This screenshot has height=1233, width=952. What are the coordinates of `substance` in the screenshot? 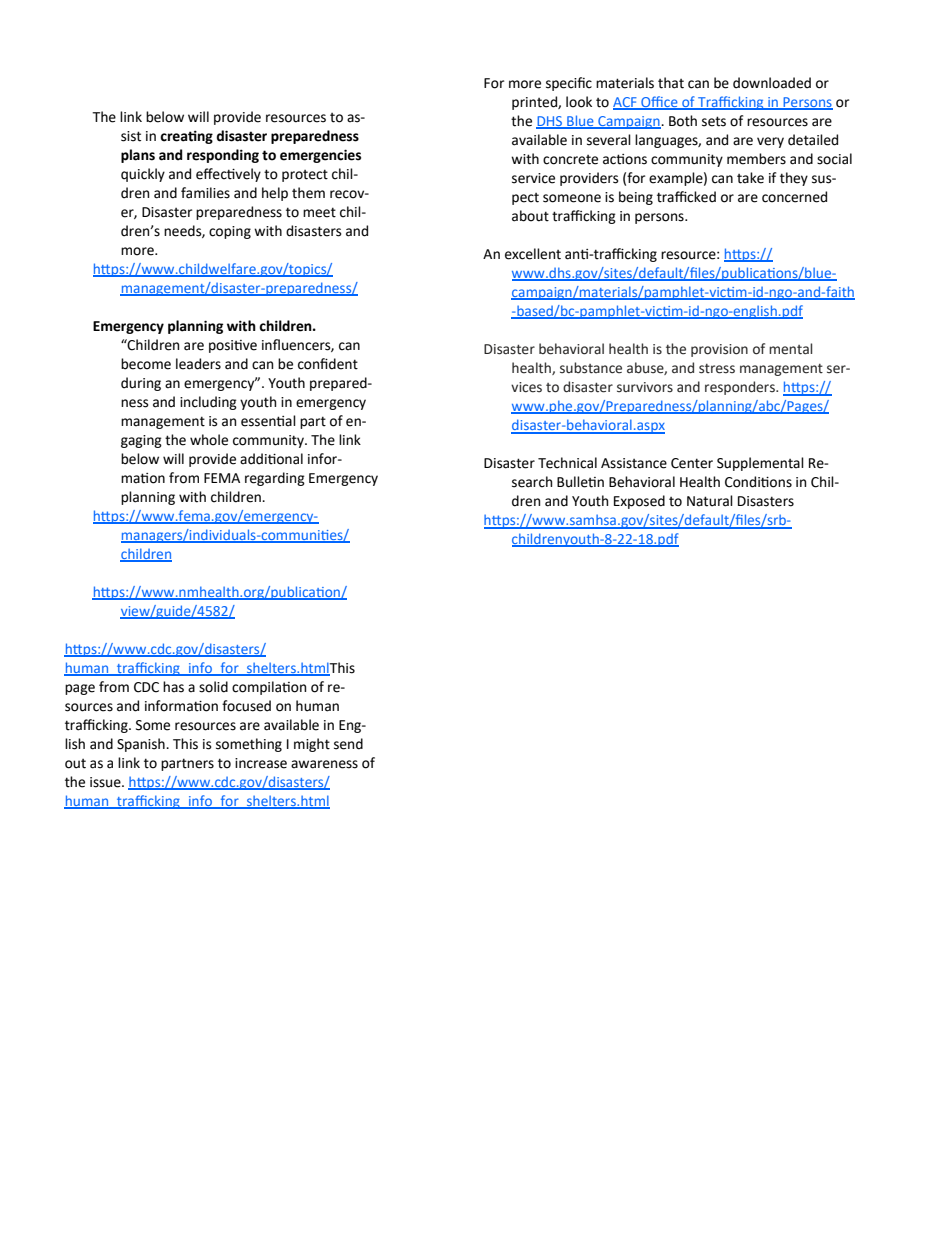 It's located at (591, 368).
